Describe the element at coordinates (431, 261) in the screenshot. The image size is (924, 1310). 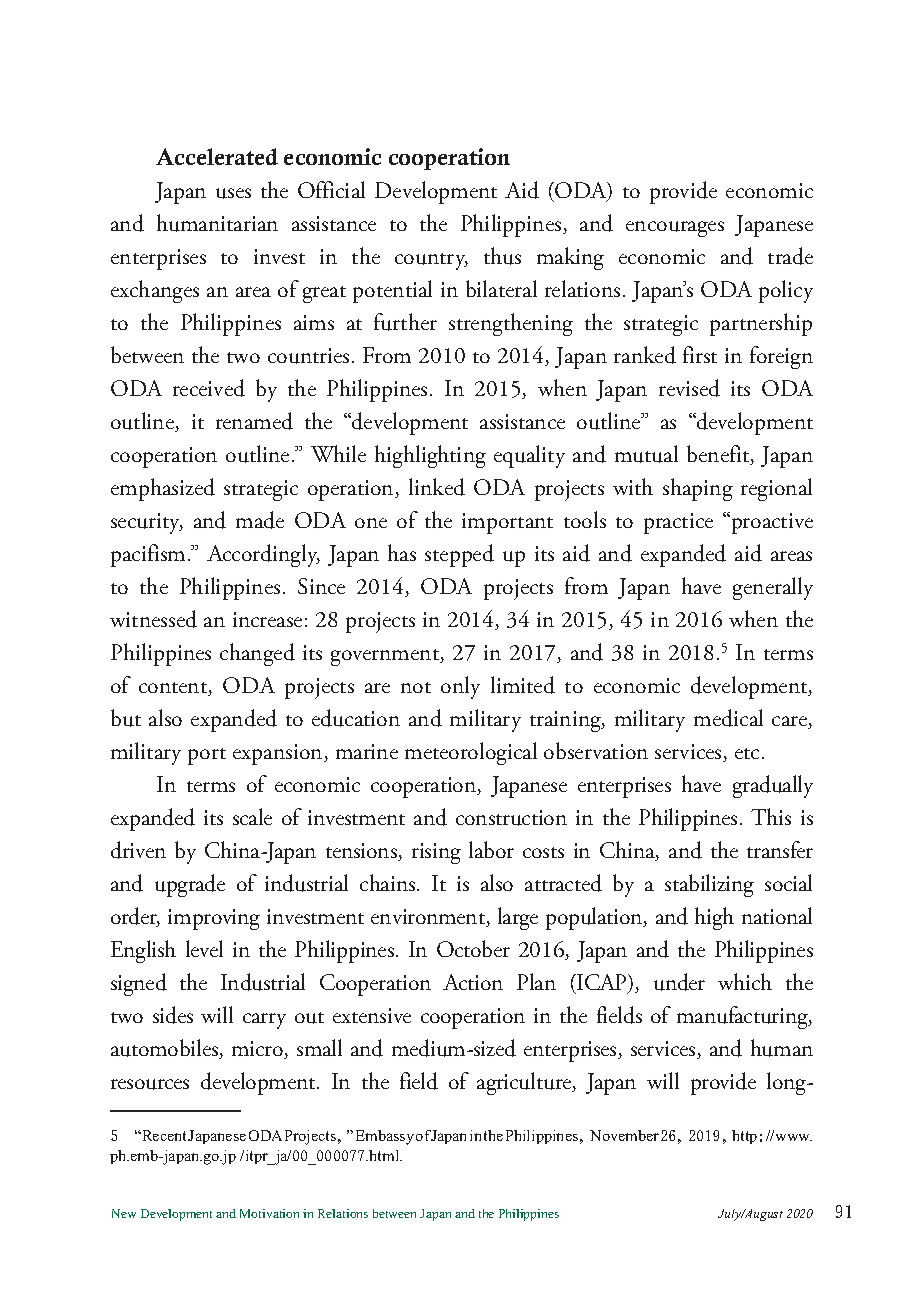
I see `country` at that location.
